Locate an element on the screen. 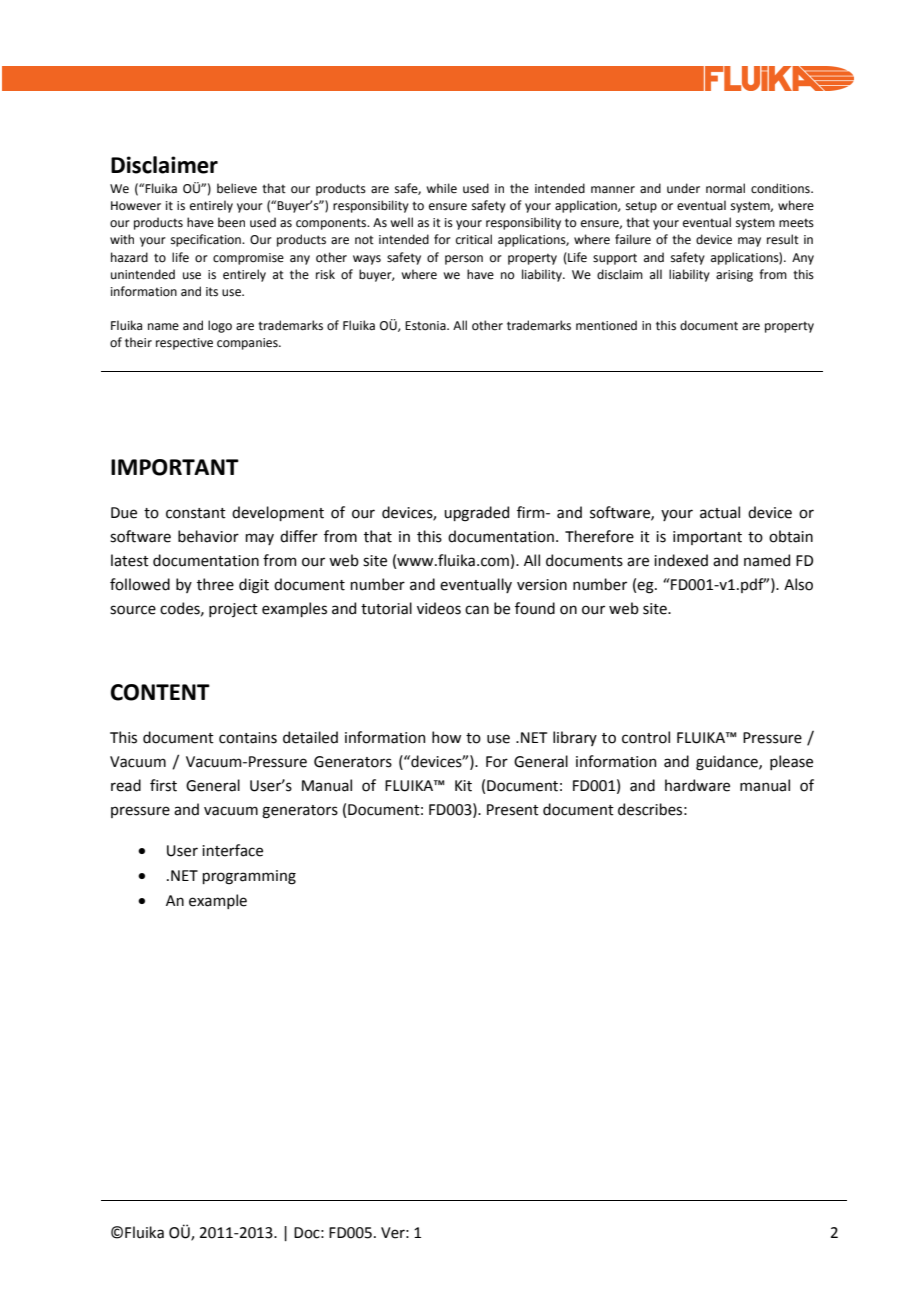 This screenshot has width=924, height=1308. actual is located at coordinates (720, 512).
